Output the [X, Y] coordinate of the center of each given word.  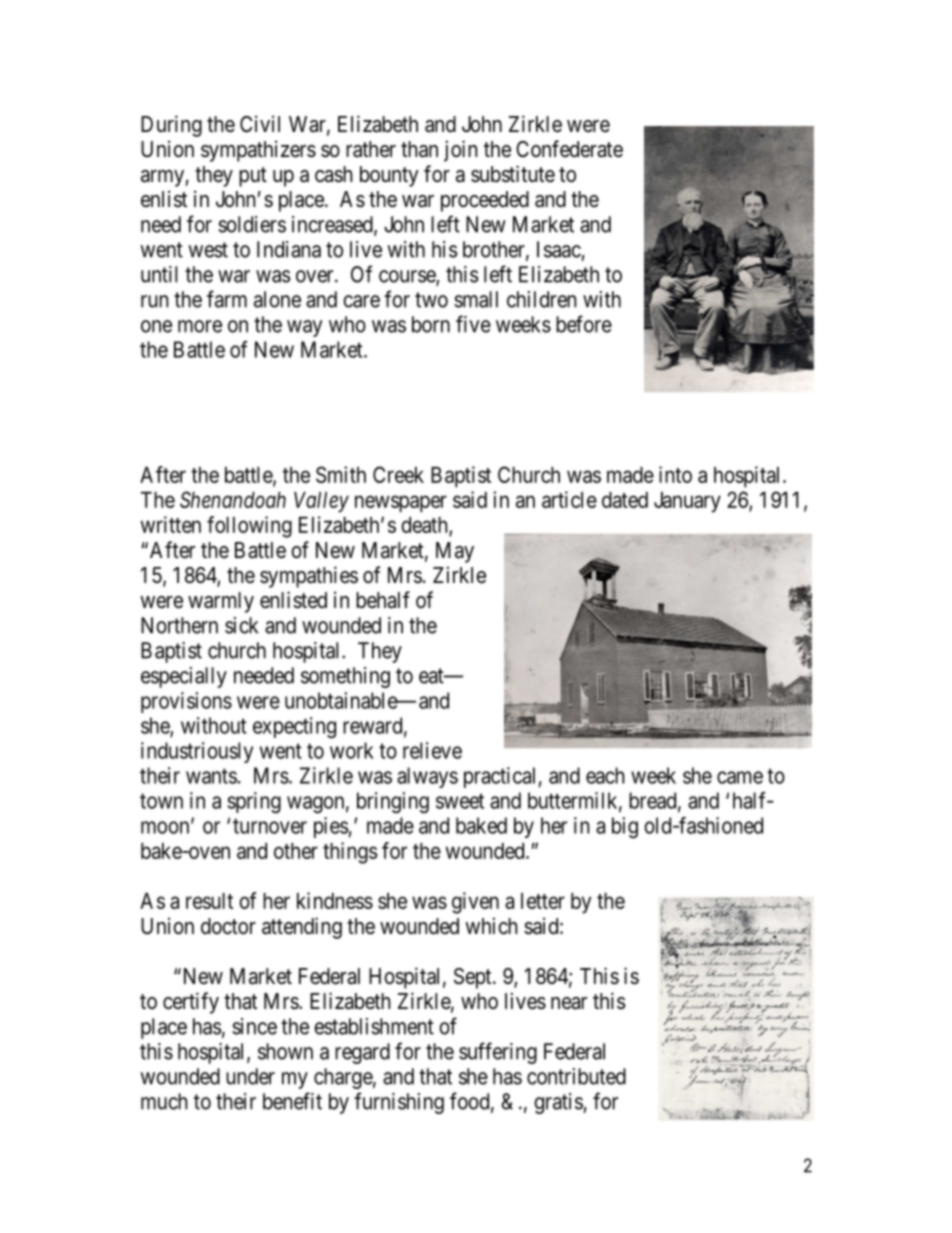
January [687, 502]
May [455, 552]
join [460, 151]
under [250, 1076]
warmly [221, 602]
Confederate [569, 149]
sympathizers [258, 151]
